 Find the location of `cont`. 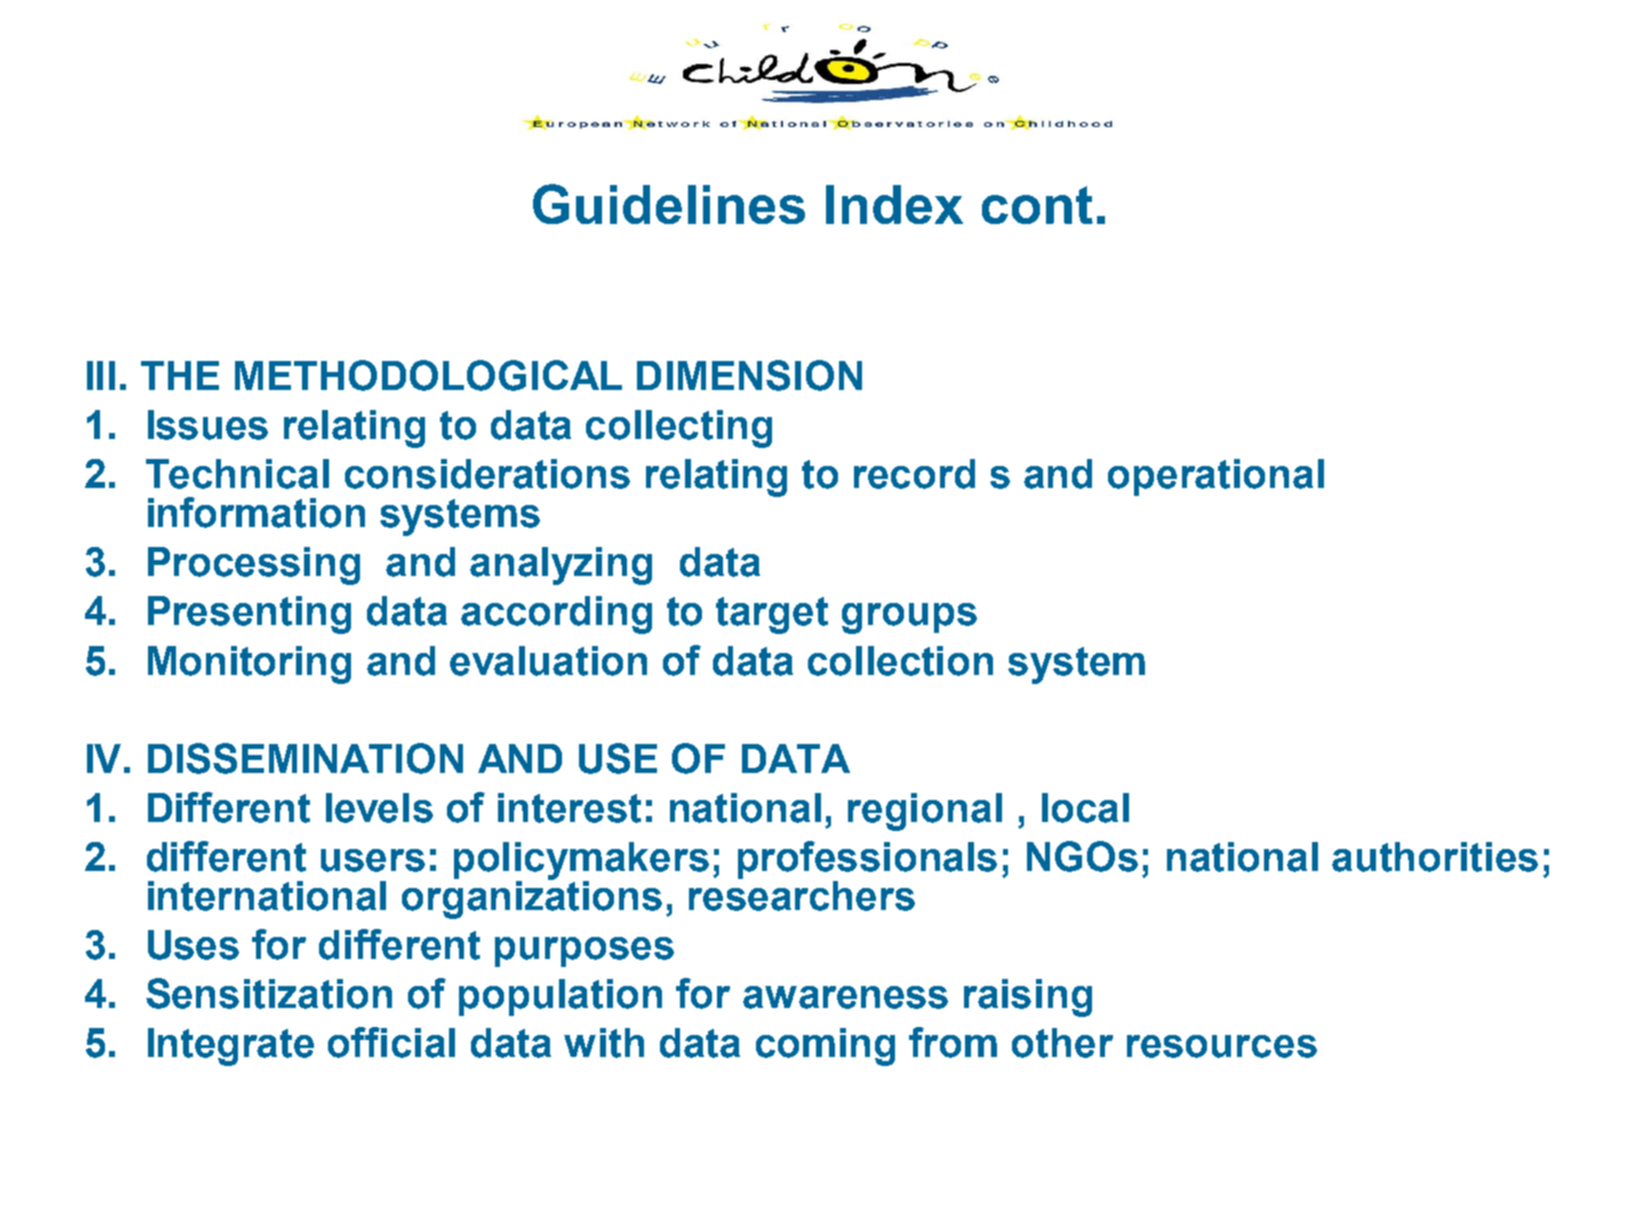

cont is located at coordinates (1037, 205).
